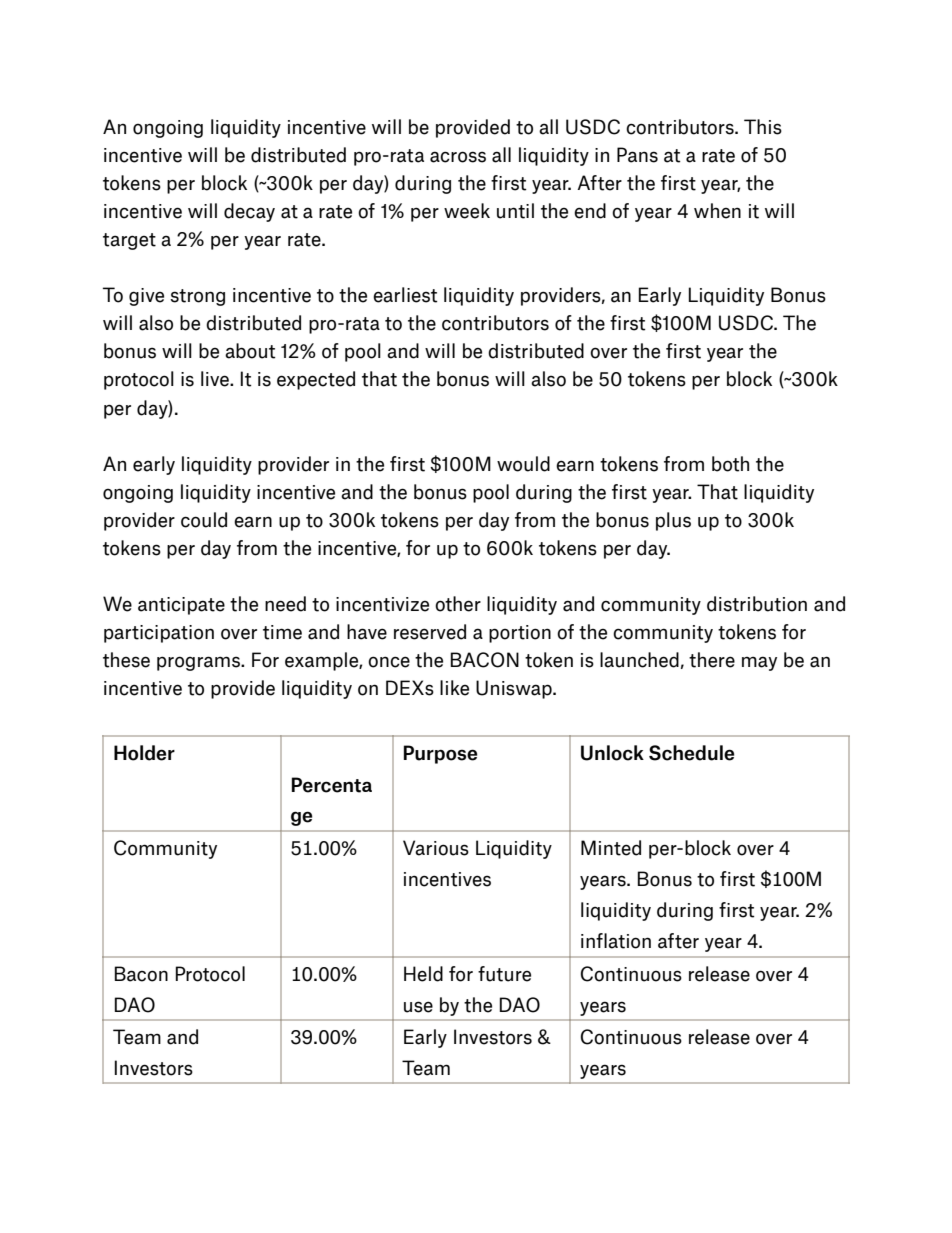  Describe the element at coordinates (730, 464) in the page. I see `both` at that location.
